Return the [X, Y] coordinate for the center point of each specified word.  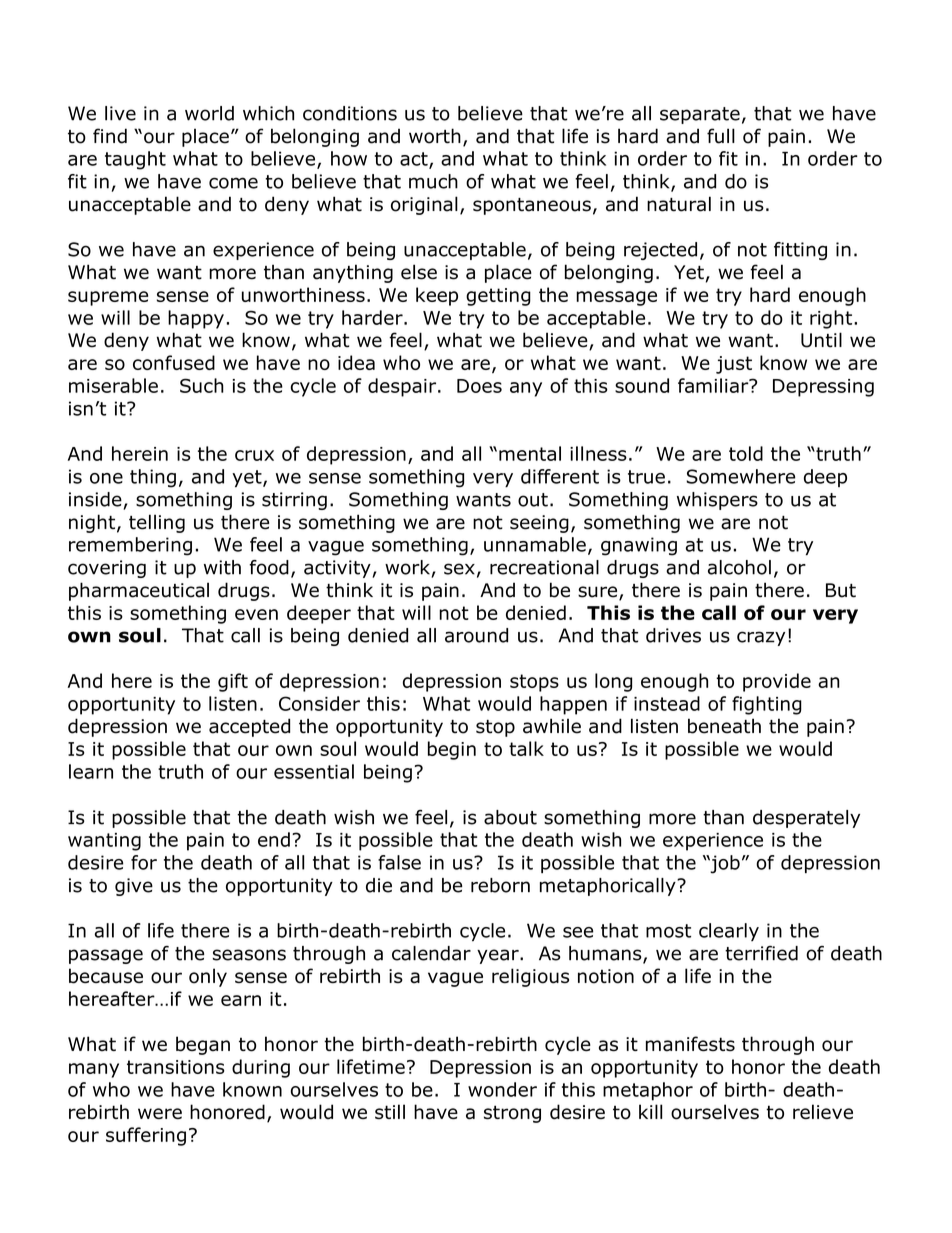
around [476, 635]
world [209, 113]
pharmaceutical [139, 591]
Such [202, 385]
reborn [500, 885]
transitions [176, 1067]
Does [479, 386]
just [734, 365]
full [721, 136]
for [144, 862]
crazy [761, 638]
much [433, 181]
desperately [806, 819]
